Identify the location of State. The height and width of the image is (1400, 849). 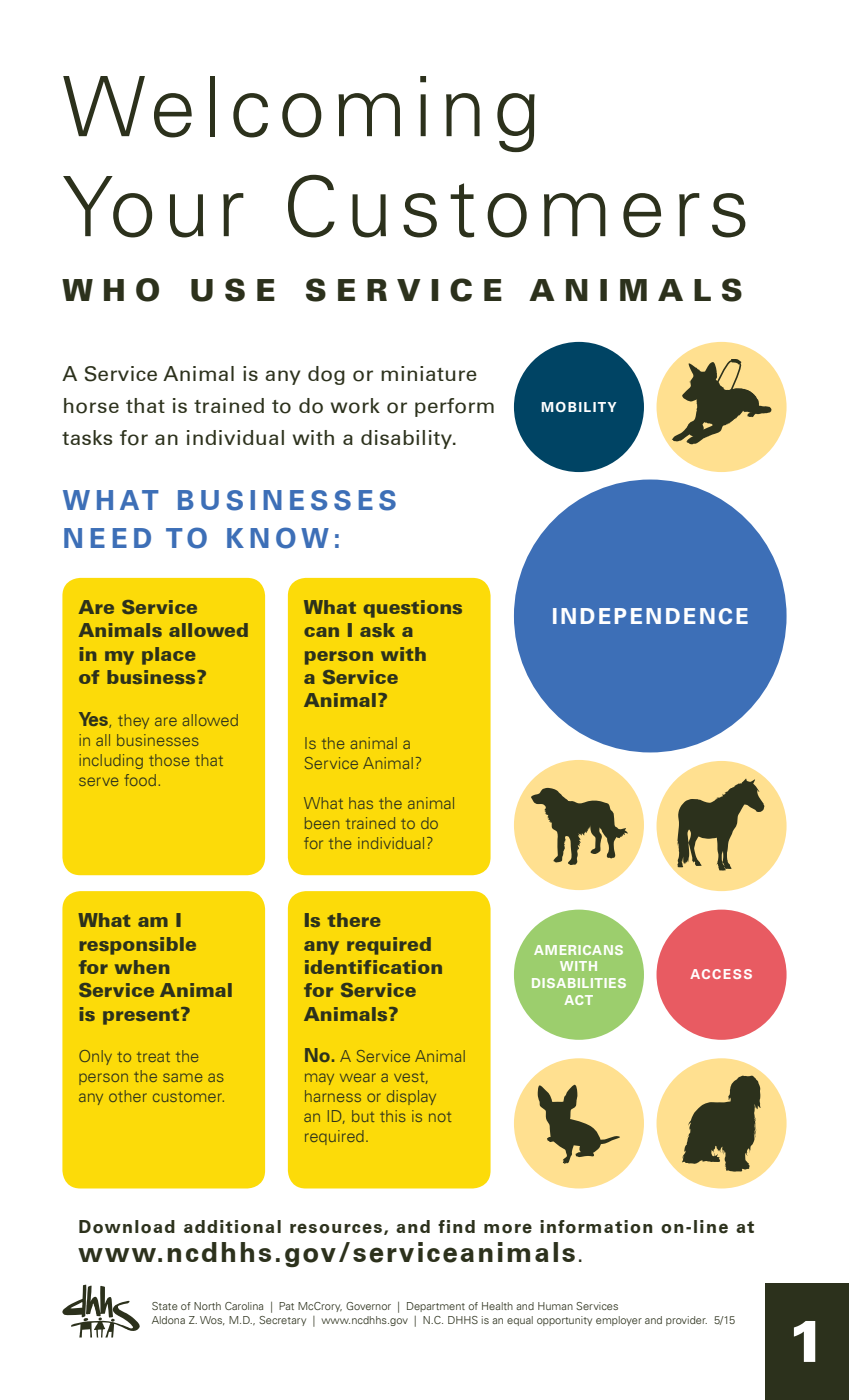
(165, 1306).
